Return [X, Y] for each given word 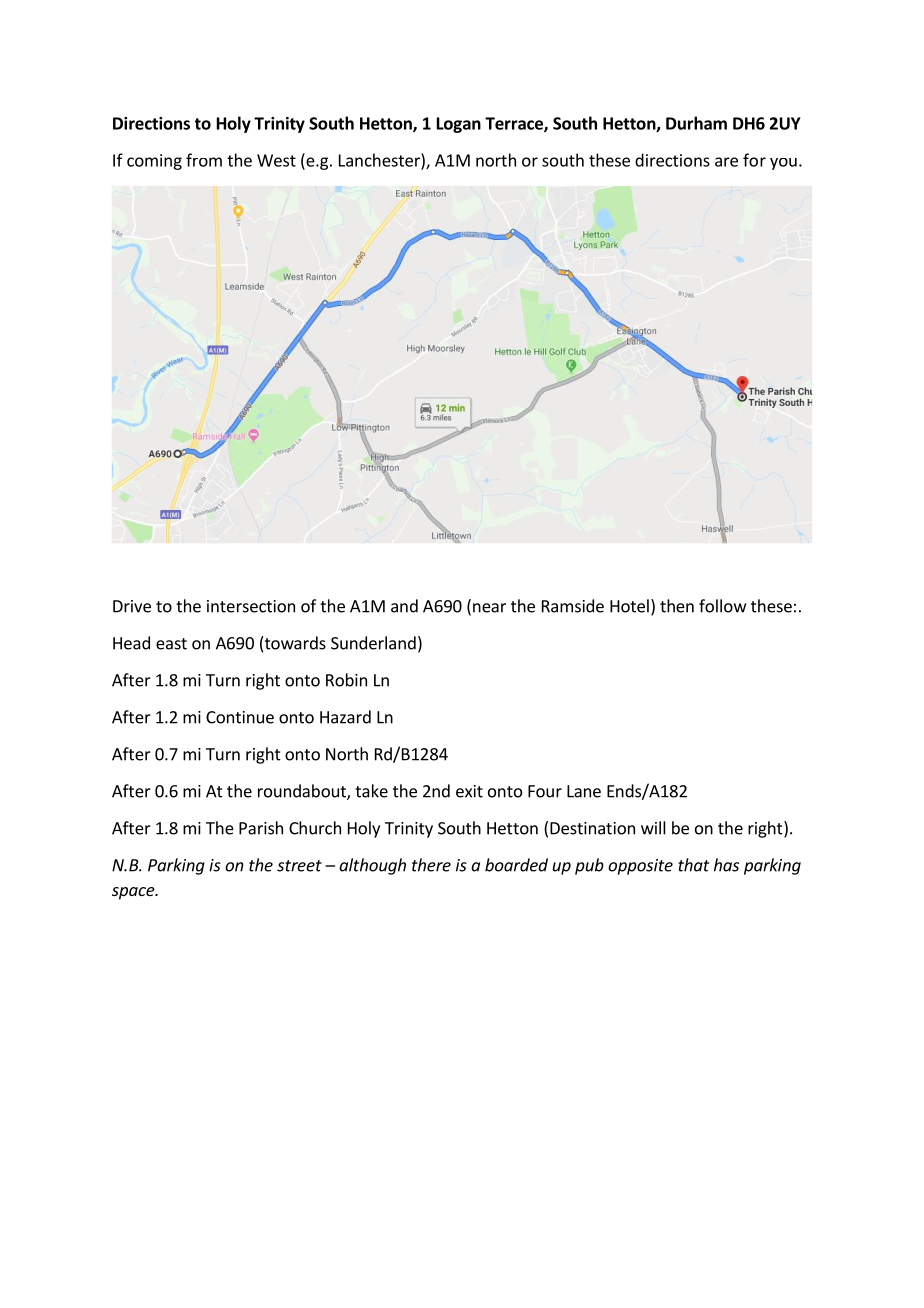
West [276, 160]
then [677, 606]
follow [722, 606]
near [489, 608]
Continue [240, 717]
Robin [346, 680]
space [134, 893]
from [204, 160]
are [726, 162]
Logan [459, 125]
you [783, 164]
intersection [251, 606]
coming [154, 162]
